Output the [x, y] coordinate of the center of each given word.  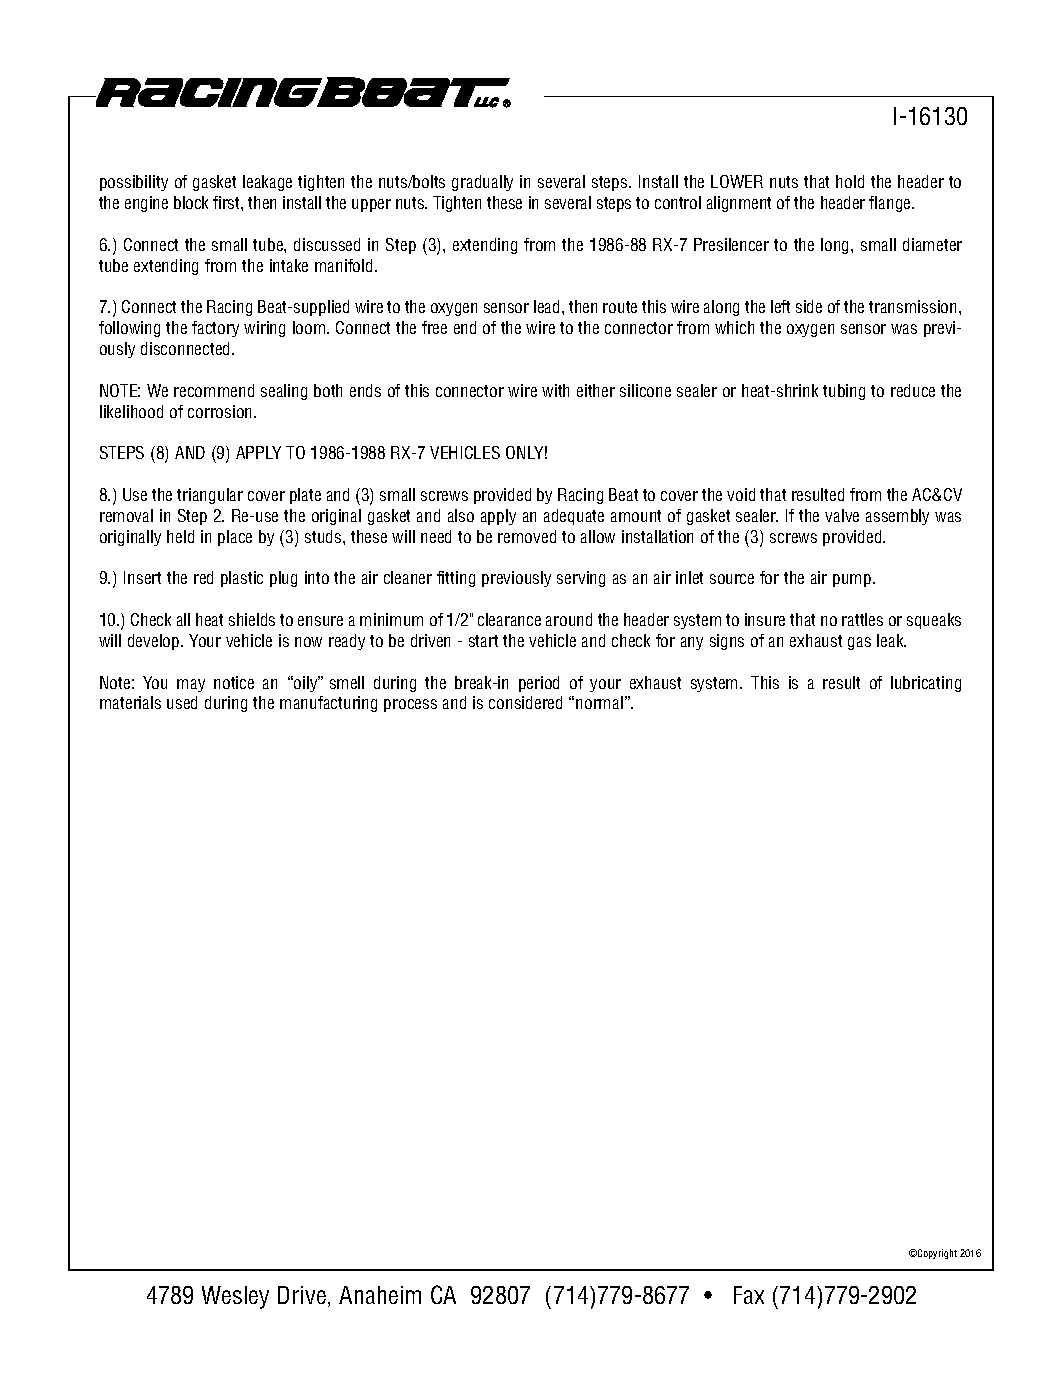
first [227, 202]
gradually [482, 183]
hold [850, 181]
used [182, 702]
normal [599, 702]
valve [842, 515]
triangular [210, 496]
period [539, 684]
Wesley [235, 1297]
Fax [749, 1295]
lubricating [926, 684]
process [410, 705]
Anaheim [380, 1295]
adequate [574, 517]
